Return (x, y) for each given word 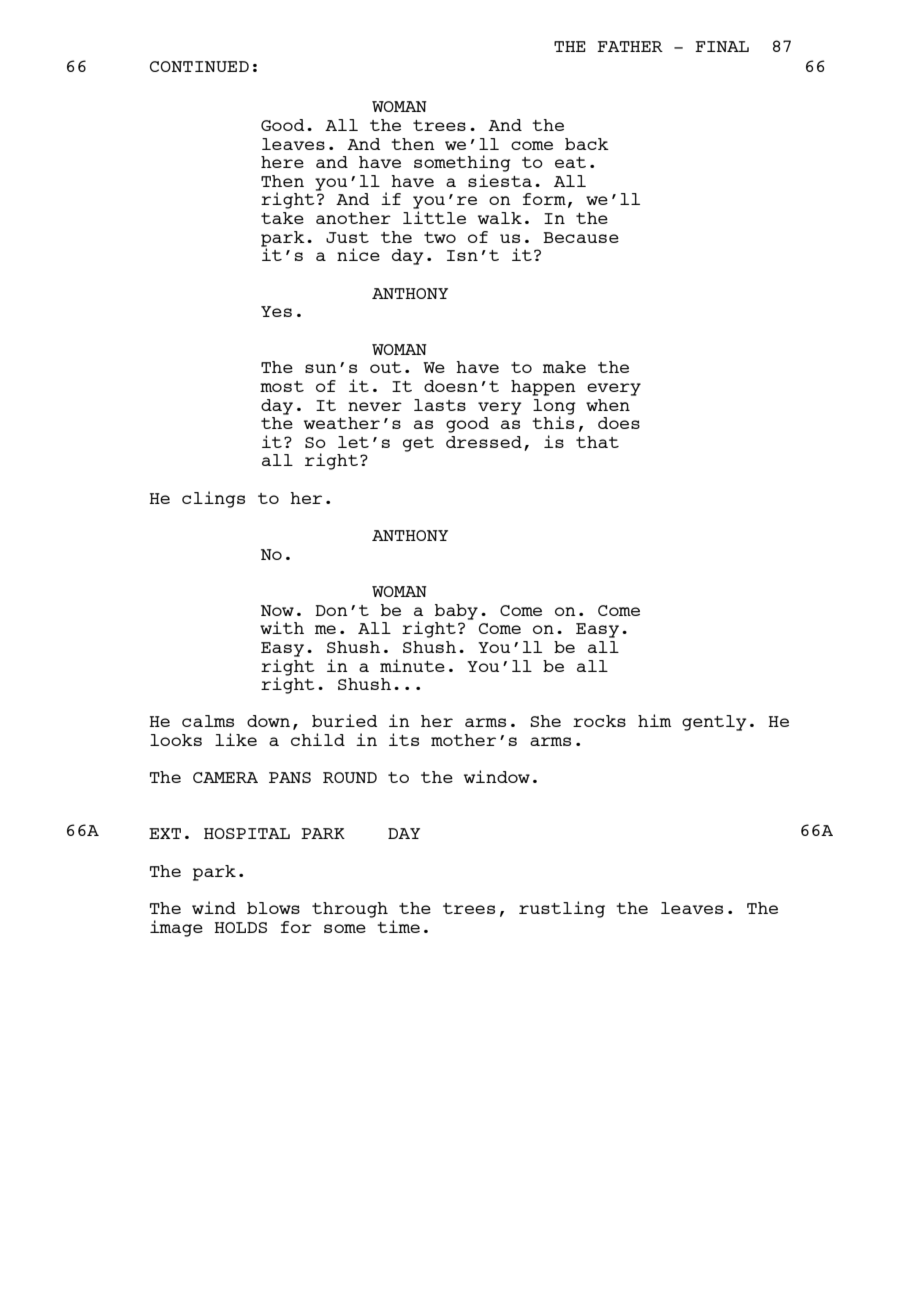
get (418, 444)
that (597, 442)
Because (581, 237)
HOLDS (240, 927)
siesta (500, 180)
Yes (276, 311)
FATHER (630, 46)
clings (213, 499)
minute (412, 665)
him (654, 720)
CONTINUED (199, 66)
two (440, 237)
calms (208, 721)
